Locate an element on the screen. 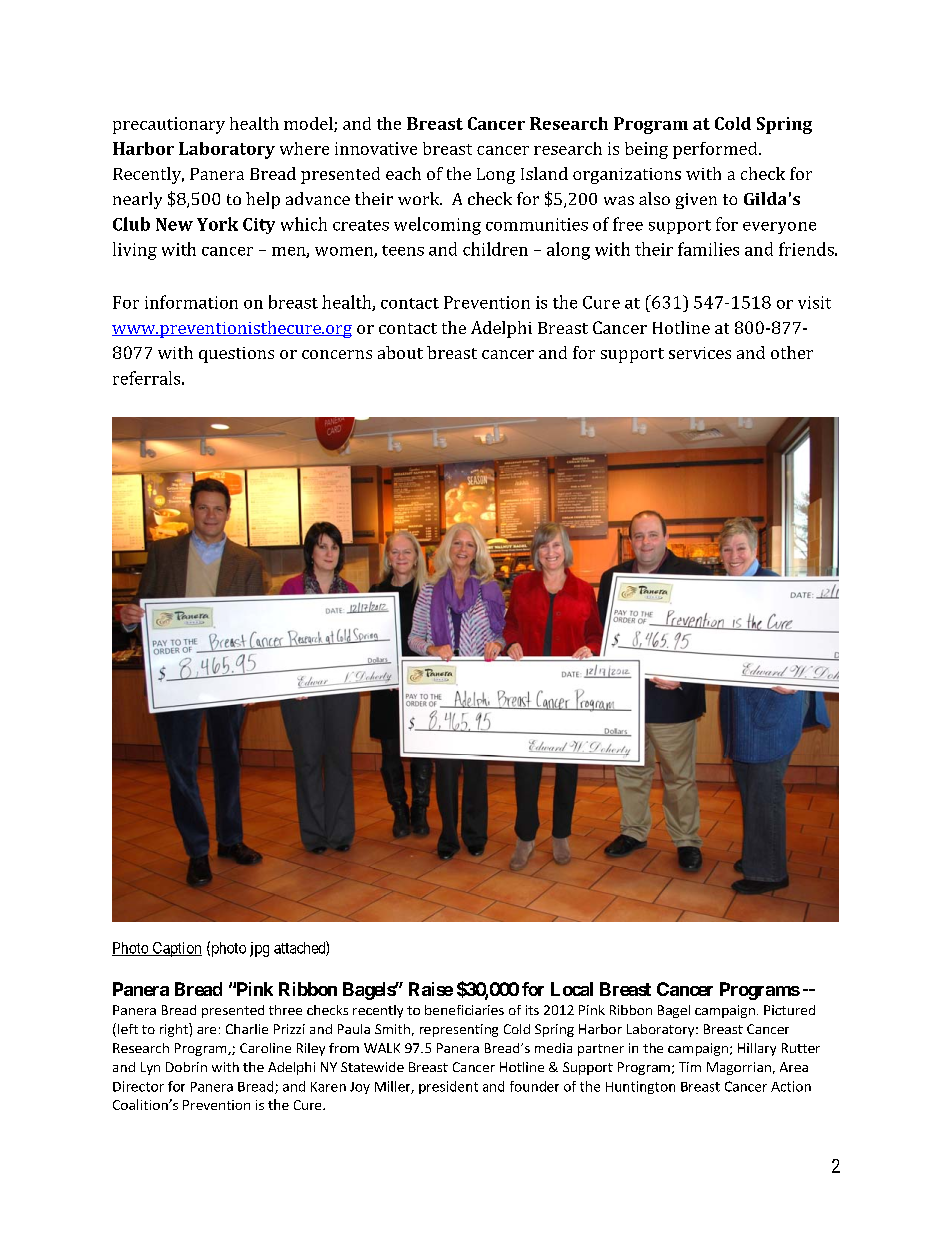 The height and width of the screenshot is (1233, 952). Pictured is located at coordinates (789, 1010).
